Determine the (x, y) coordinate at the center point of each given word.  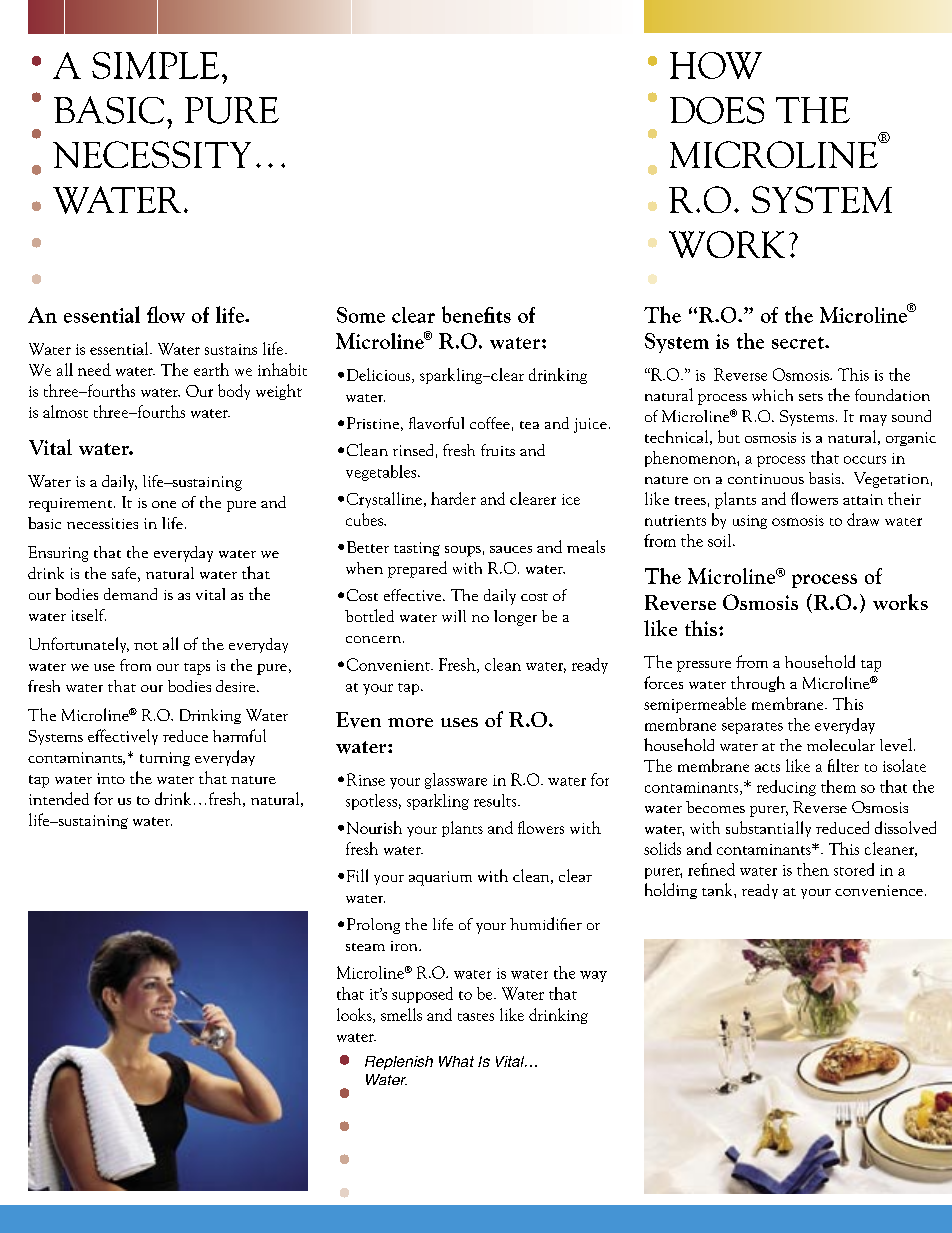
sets (811, 397)
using (750, 522)
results (496, 800)
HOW (716, 65)
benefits (476, 314)
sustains (231, 349)
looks (355, 1015)
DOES (717, 110)
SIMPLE (155, 65)
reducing (786, 788)
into (111, 778)
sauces (511, 549)
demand (130, 594)
